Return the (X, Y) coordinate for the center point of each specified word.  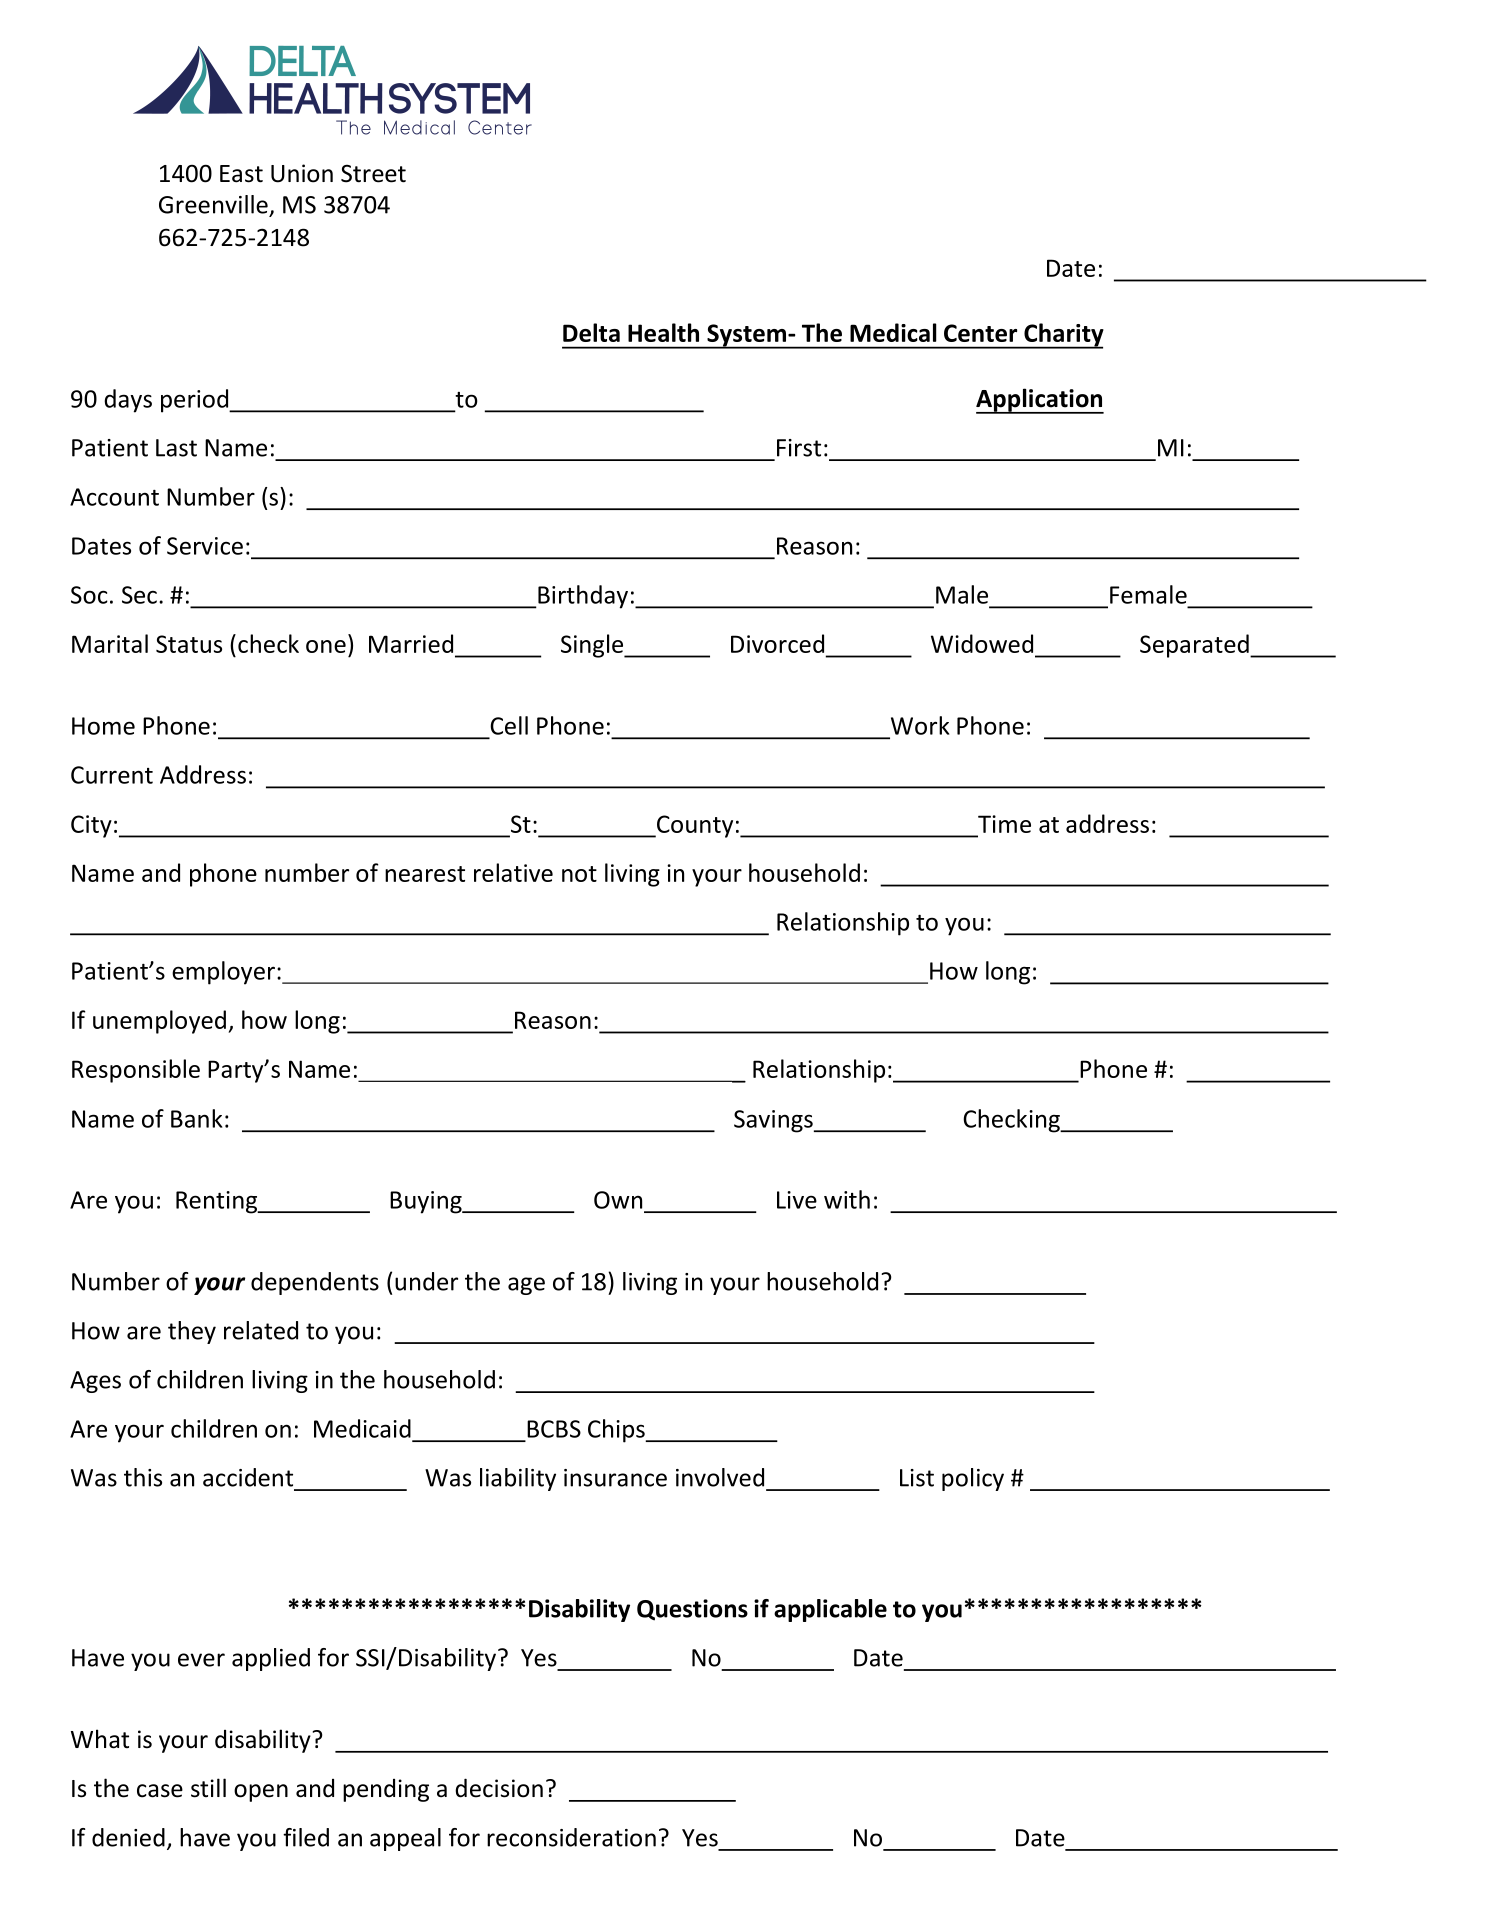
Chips (617, 1431)
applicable (830, 1610)
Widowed (982, 643)
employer (225, 973)
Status (189, 644)
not (579, 874)
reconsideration (571, 1837)
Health (663, 332)
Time (1004, 824)
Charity (1063, 336)
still (208, 1788)
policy (973, 1479)
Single (593, 646)
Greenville (213, 204)
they (192, 1332)
